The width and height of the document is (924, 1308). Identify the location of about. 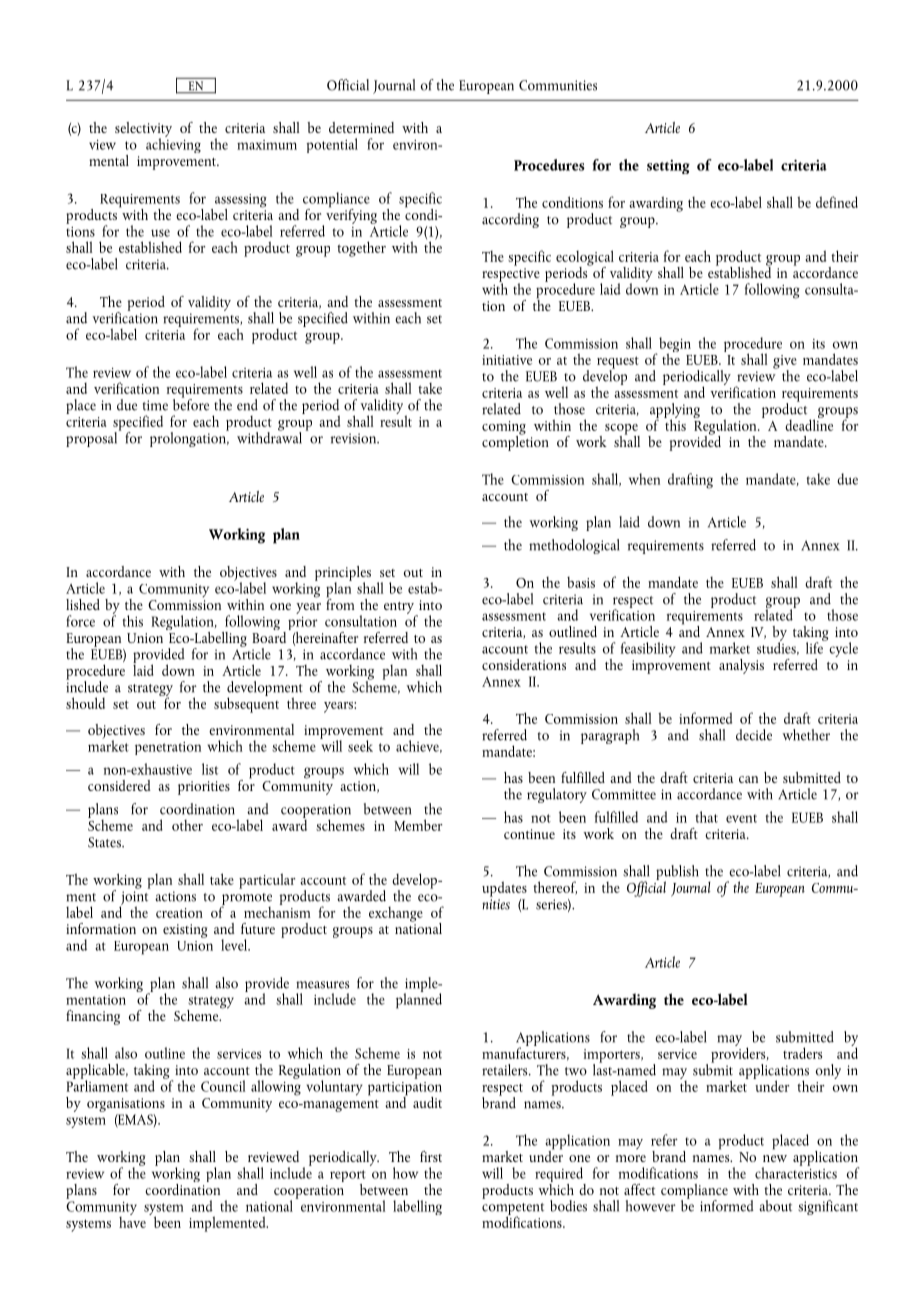
(775, 1206).
